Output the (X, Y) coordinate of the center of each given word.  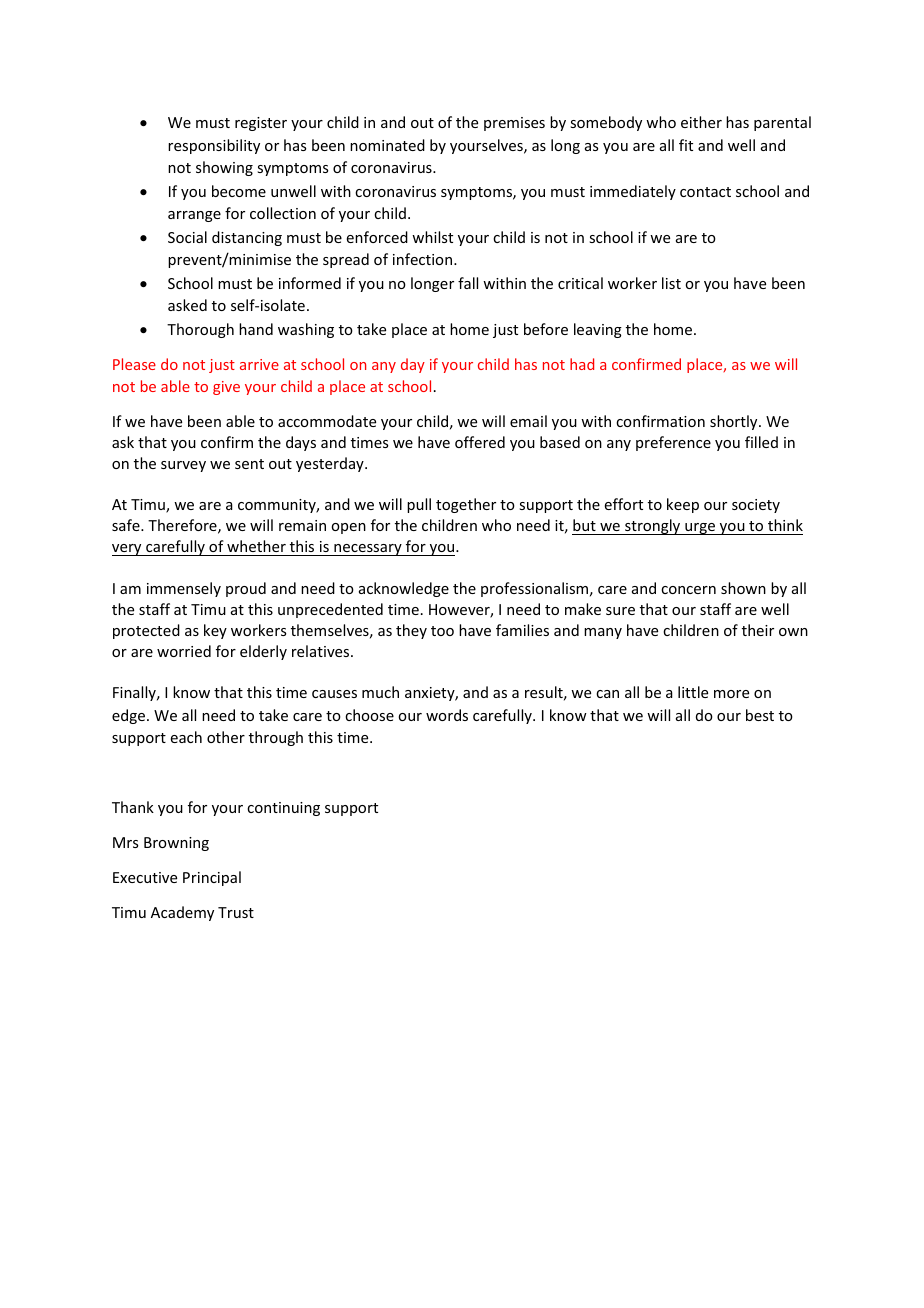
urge (700, 529)
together (466, 505)
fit (686, 145)
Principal (212, 878)
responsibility (214, 146)
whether (256, 546)
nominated (387, 145)
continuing (283, 809)
